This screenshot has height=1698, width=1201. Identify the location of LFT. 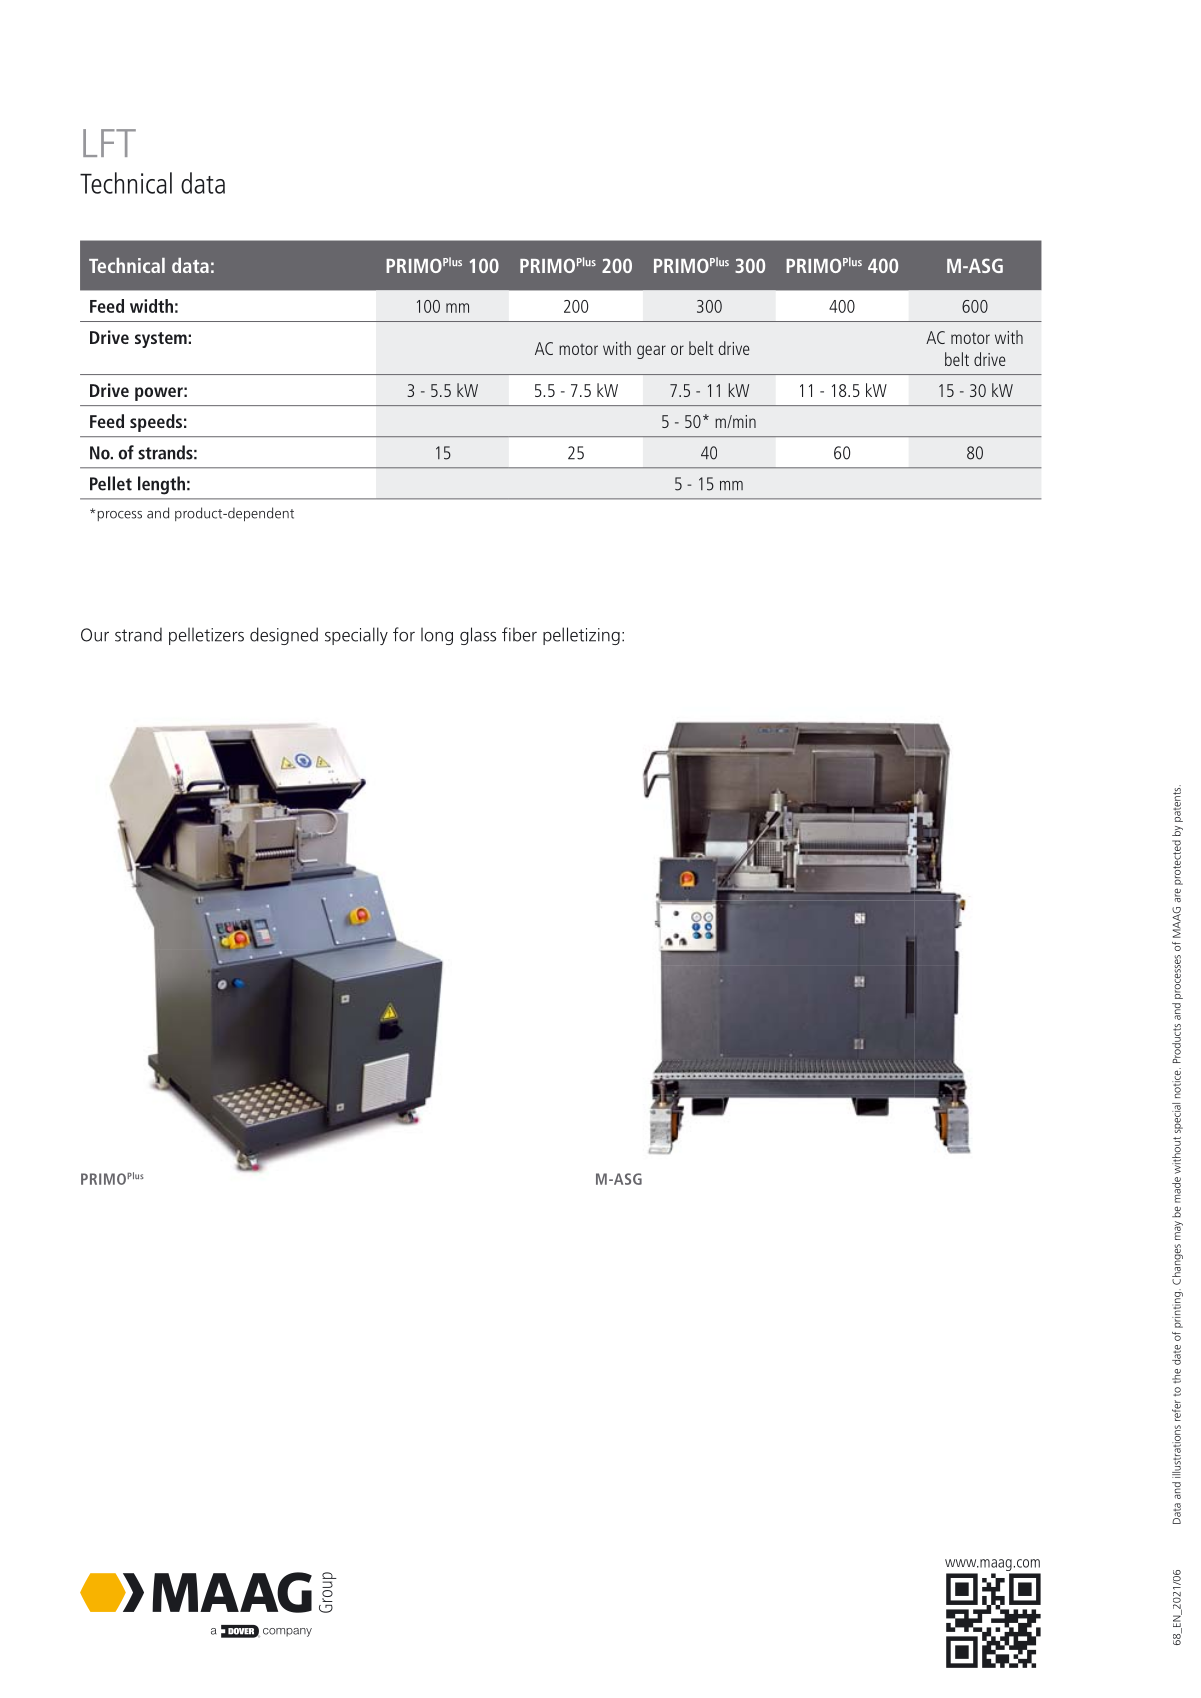
(109, 143).
